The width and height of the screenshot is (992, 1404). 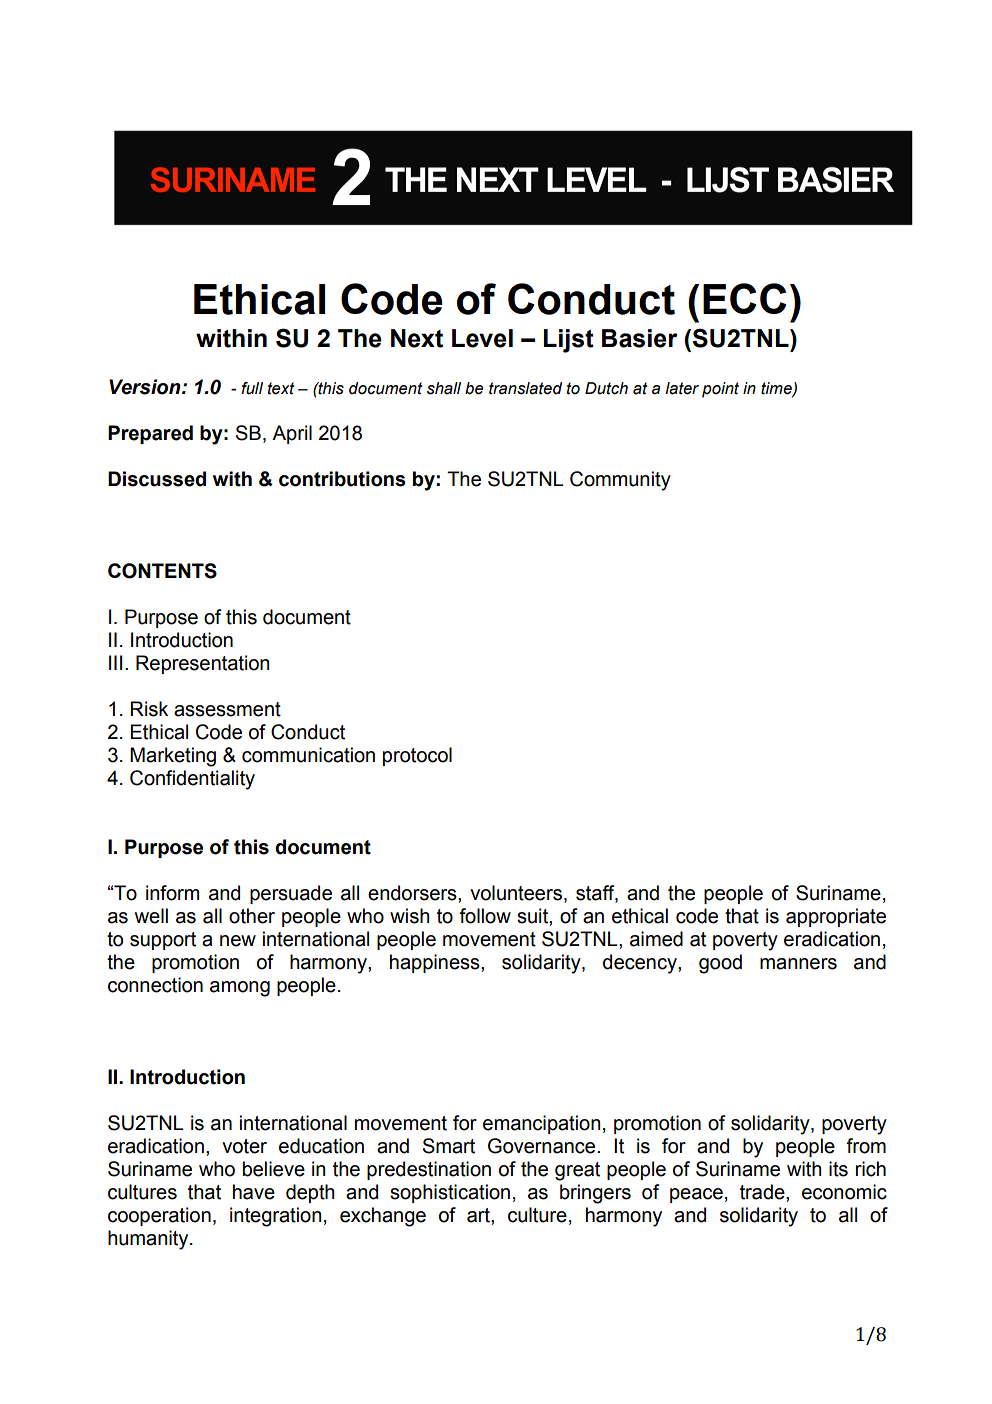 What do you see at coordinates (159, 1216) in the screenshot?
I see `cooperation` at bounding box center [159, 1216].
